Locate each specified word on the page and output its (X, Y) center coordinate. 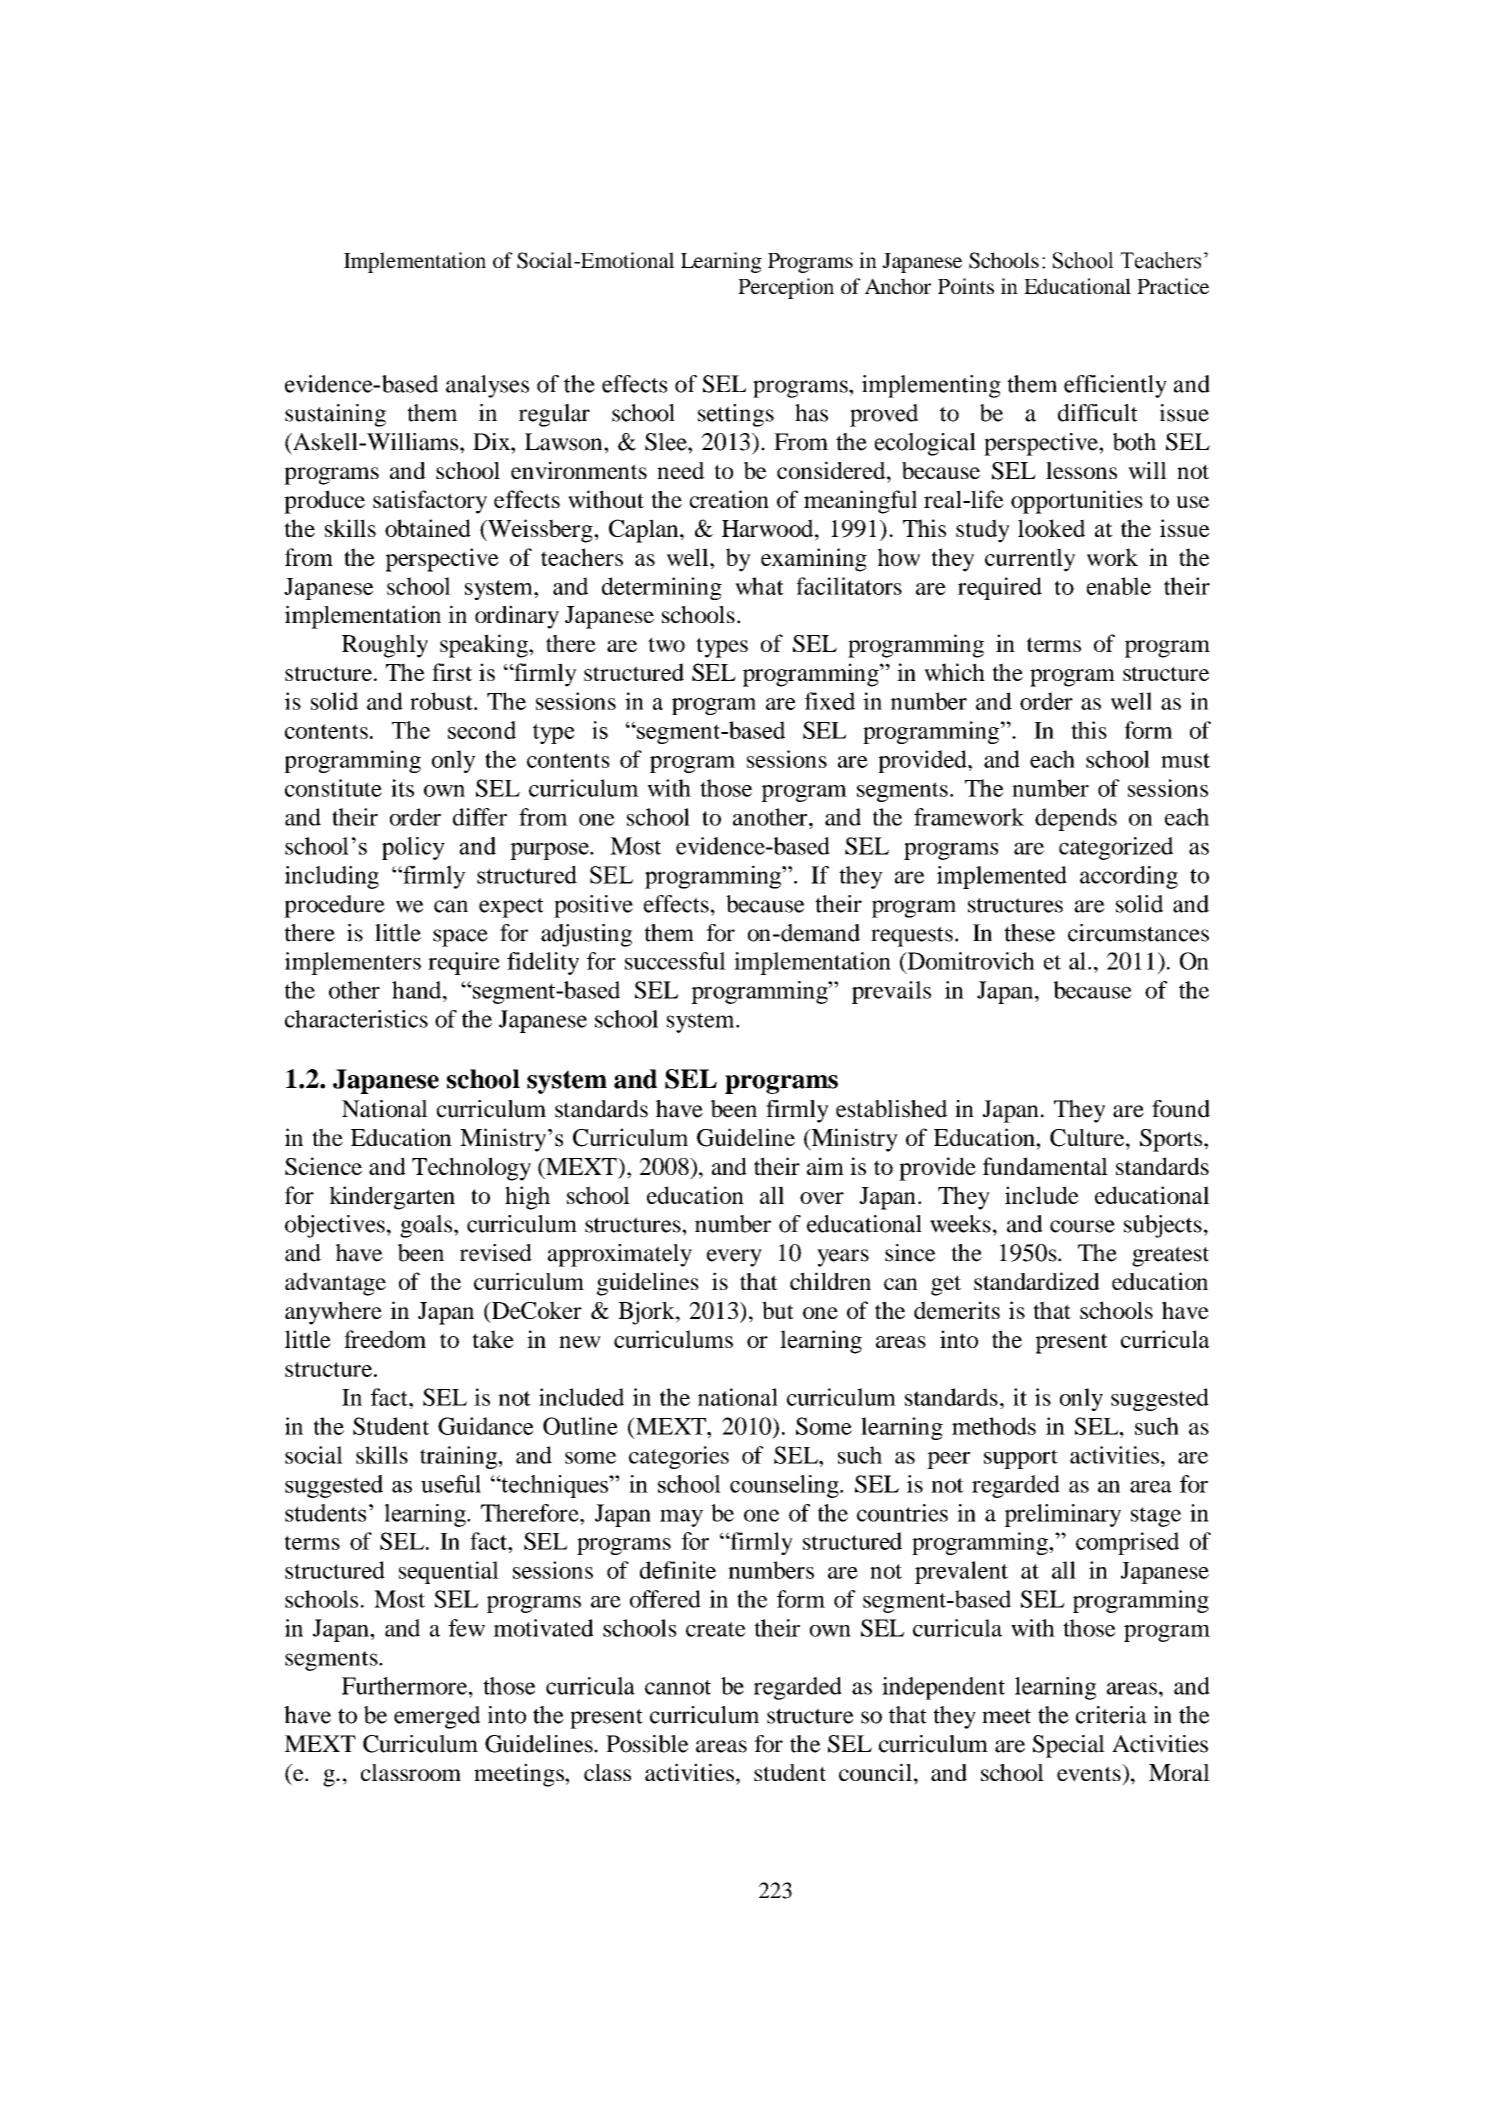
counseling (785, 1486)
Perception (786, 288)
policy (413, 848)
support (1021, 1459)
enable (1119, 586)
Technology (471, 1169)
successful (675, 961)
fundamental (1045, 1166)
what (759, 586)
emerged (437, 1717)
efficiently (1115, 386)
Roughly (385, 646)
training (460, 1457)
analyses (487, 386)
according (1129, 877)
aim (825, 1166)
